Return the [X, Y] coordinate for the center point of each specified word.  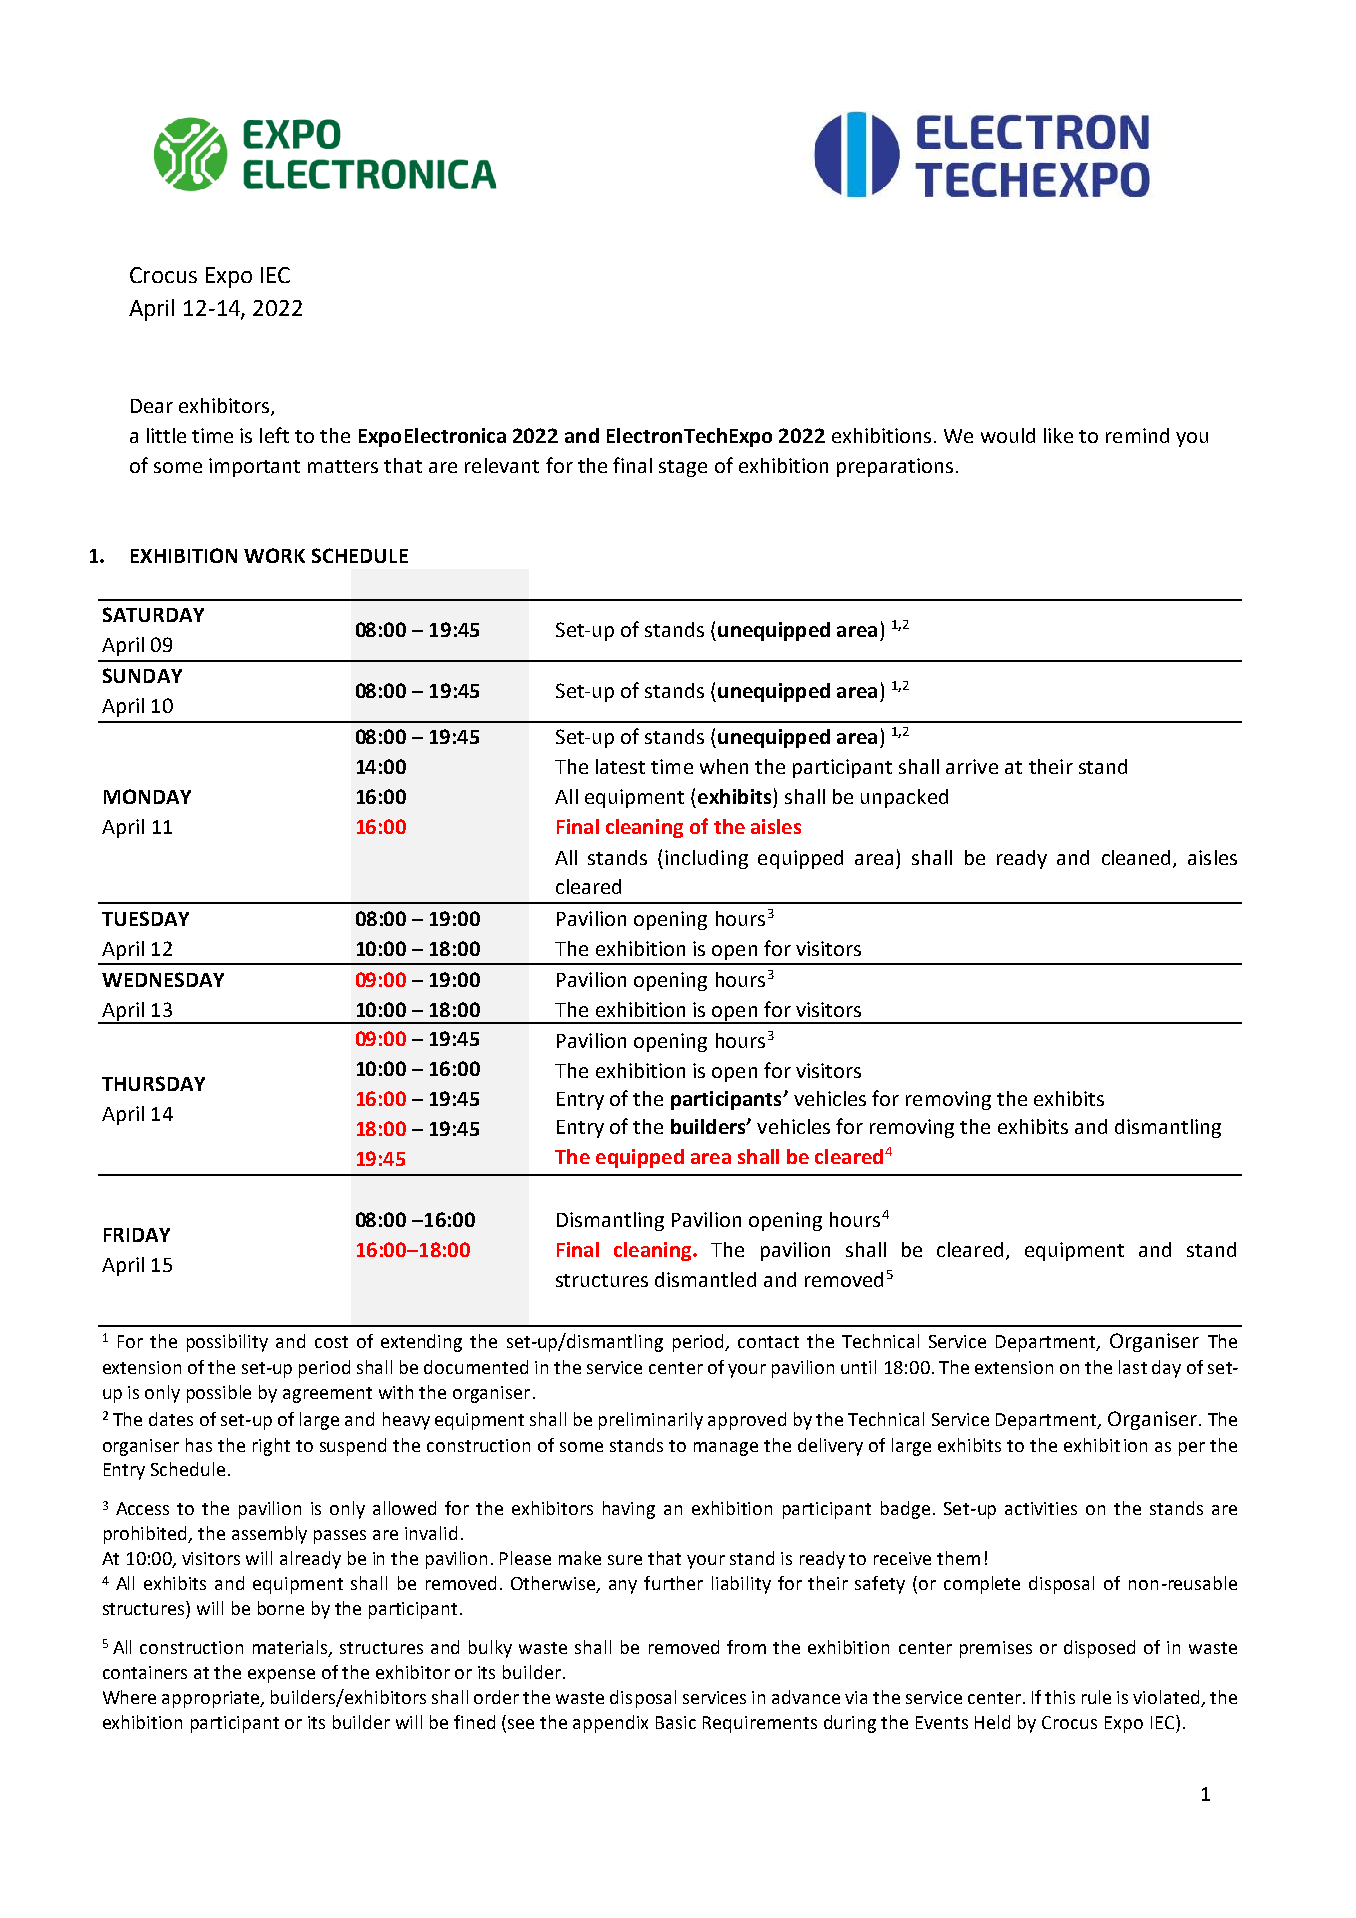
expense [281, 1676]
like [1058, 435]
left [274, 435]
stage [683, 468]
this [1060, 1697]
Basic [676, 1722]
